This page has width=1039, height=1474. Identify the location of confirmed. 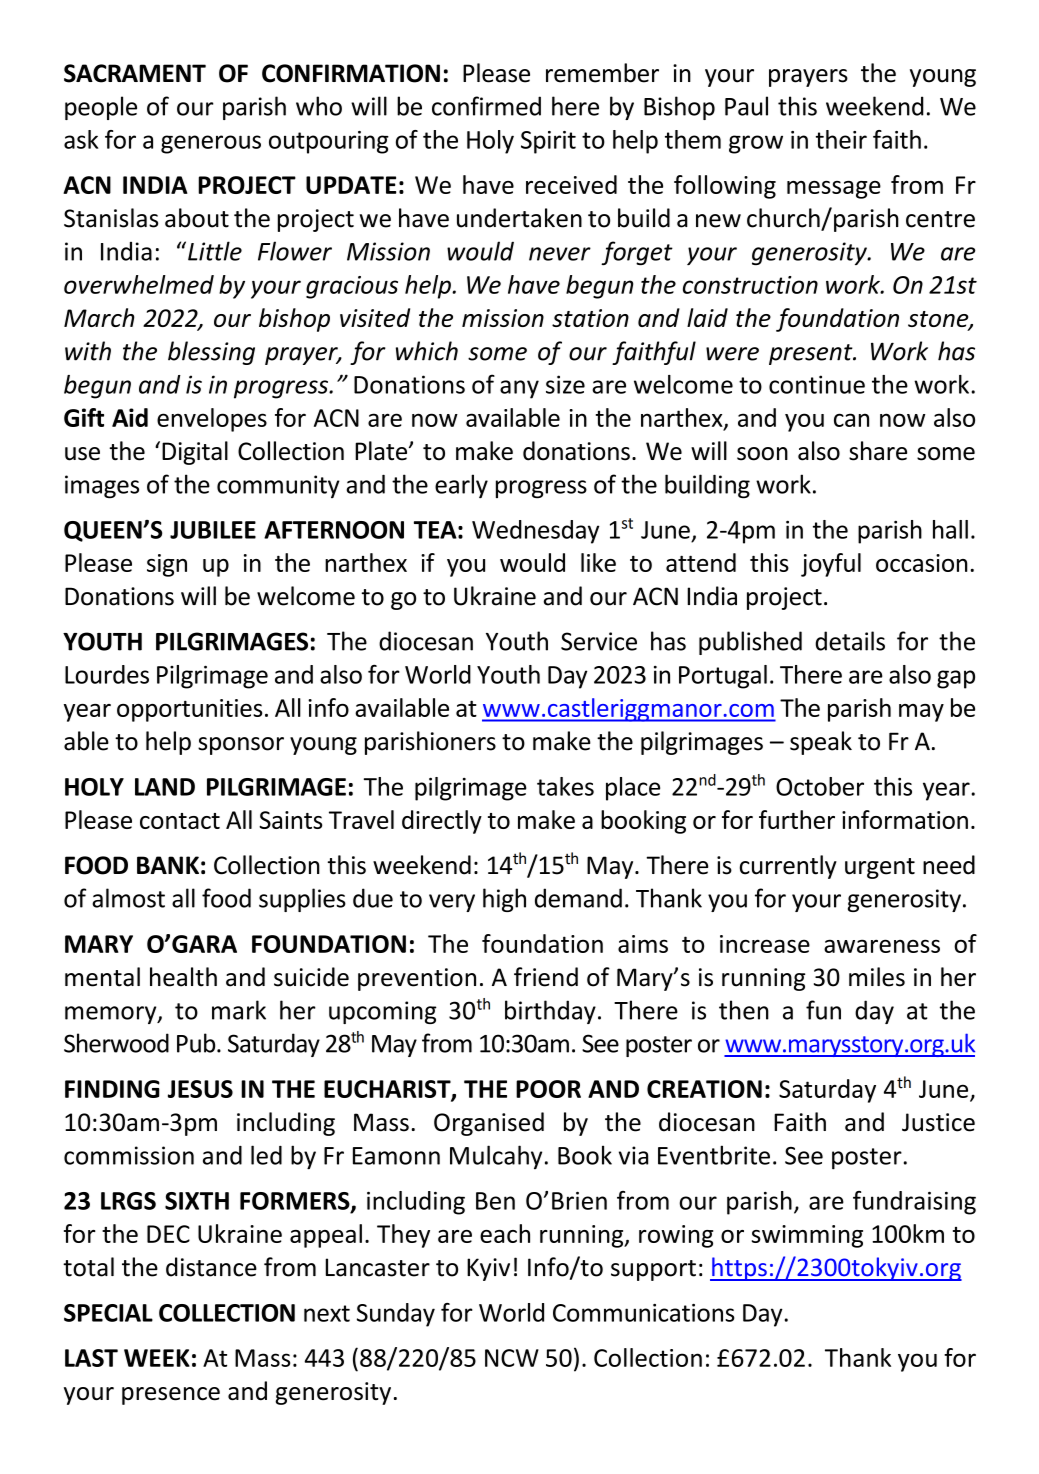
(486, 106).
